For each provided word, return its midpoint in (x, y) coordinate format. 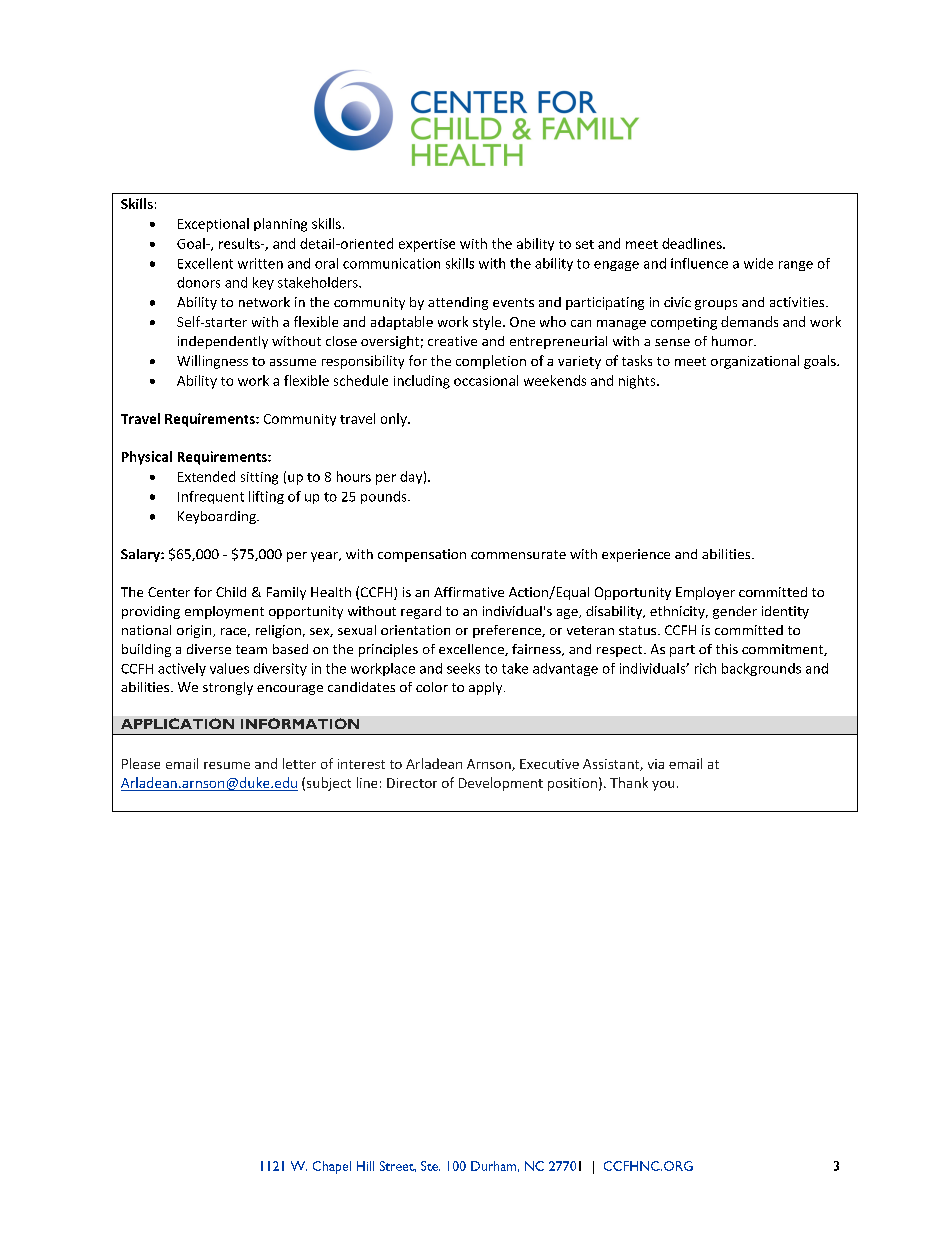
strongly (228, 688)
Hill (365, 1166)
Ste (430, 1166)
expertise (427, 245)
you (663, 786)
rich (705, 668)
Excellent (205, 263)
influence (699, 263)
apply (487, 688)
